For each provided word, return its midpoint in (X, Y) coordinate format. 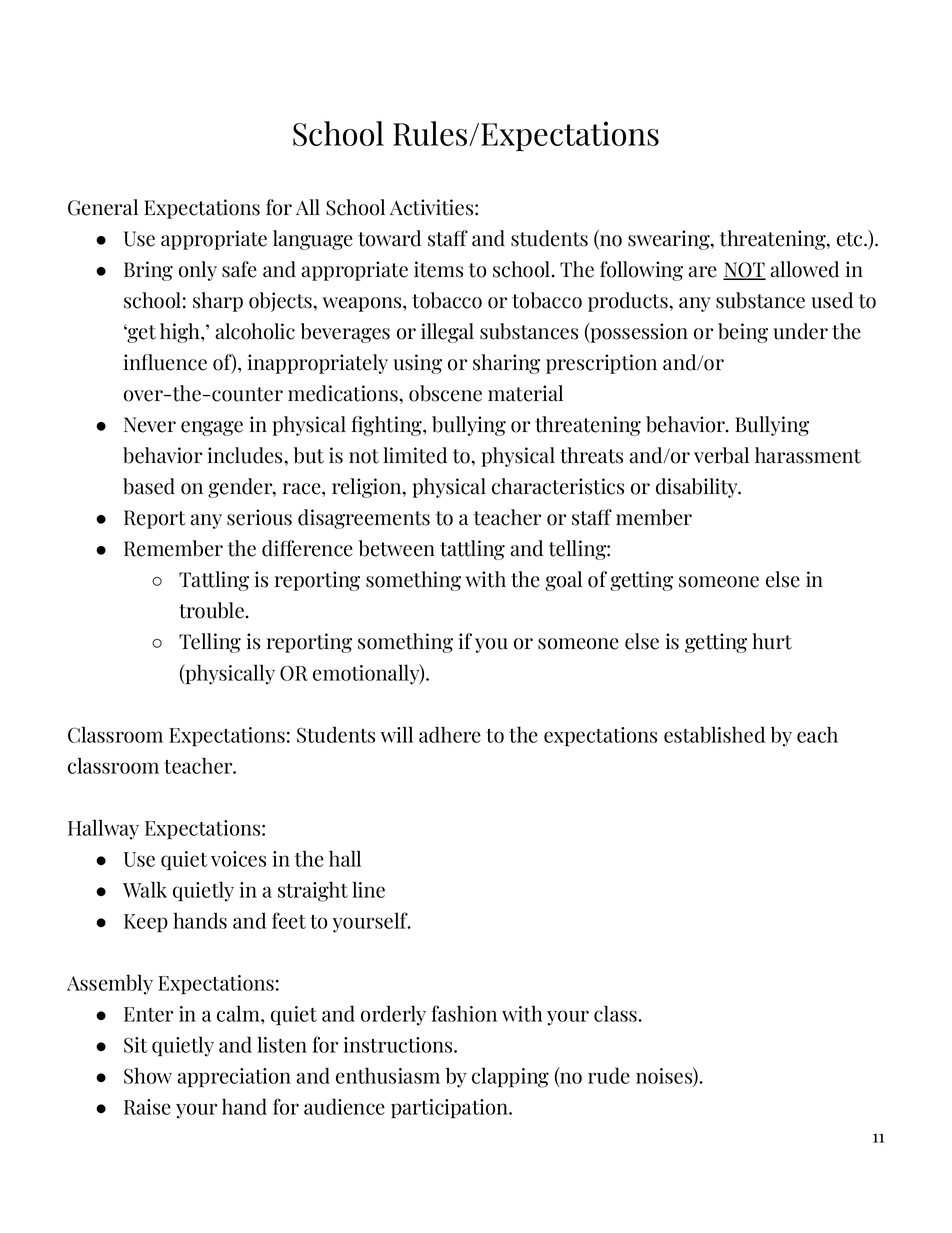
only (198, 271)
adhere (450, 734)
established (714, 734)
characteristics (558, 486)
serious (259, 517)
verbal (721, 455)
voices (238, 859)
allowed (804, 269)
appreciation (234, 1078)
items (438, 269)
